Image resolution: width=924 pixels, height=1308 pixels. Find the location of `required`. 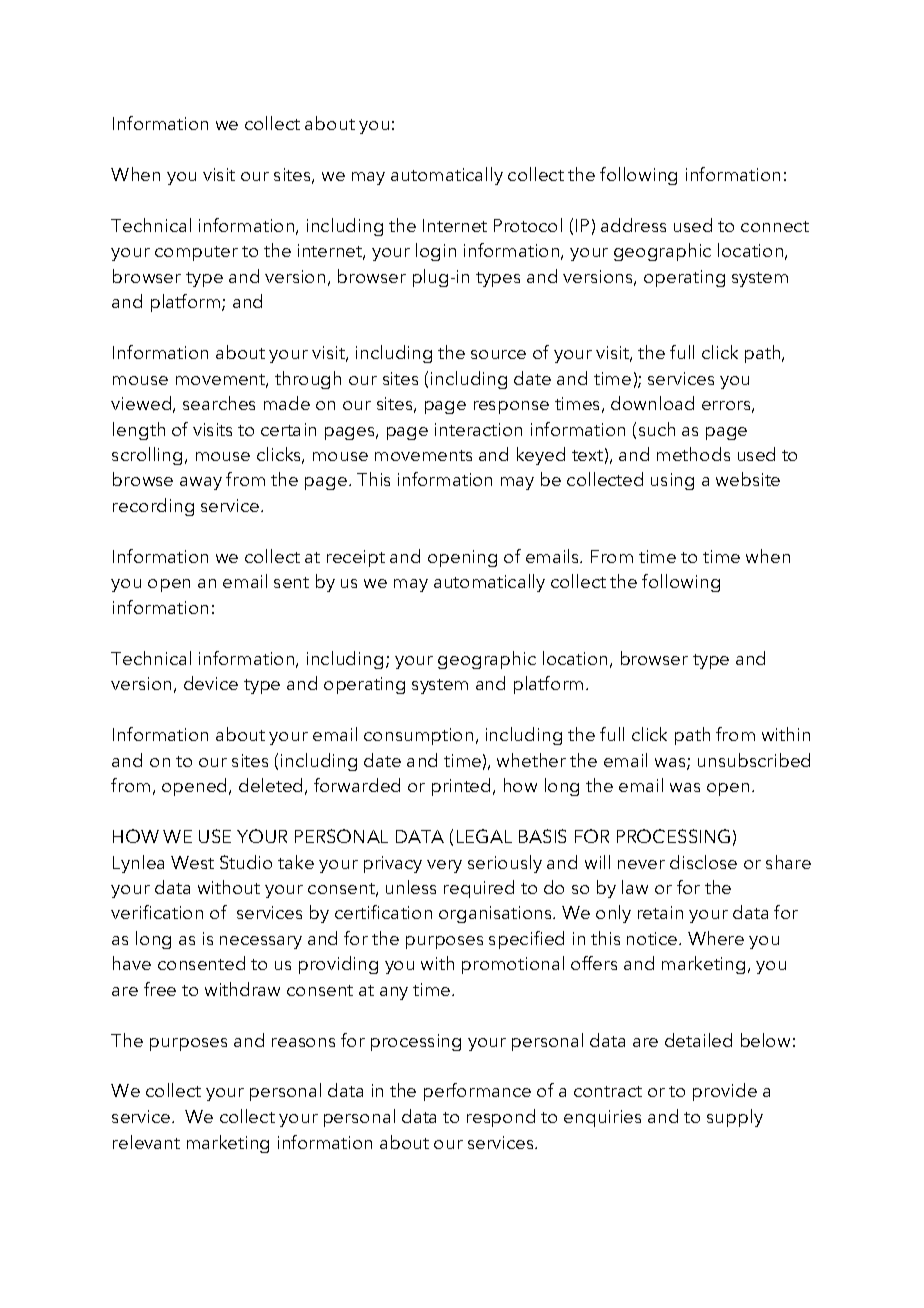

required is located at coordinates (479, 889).
